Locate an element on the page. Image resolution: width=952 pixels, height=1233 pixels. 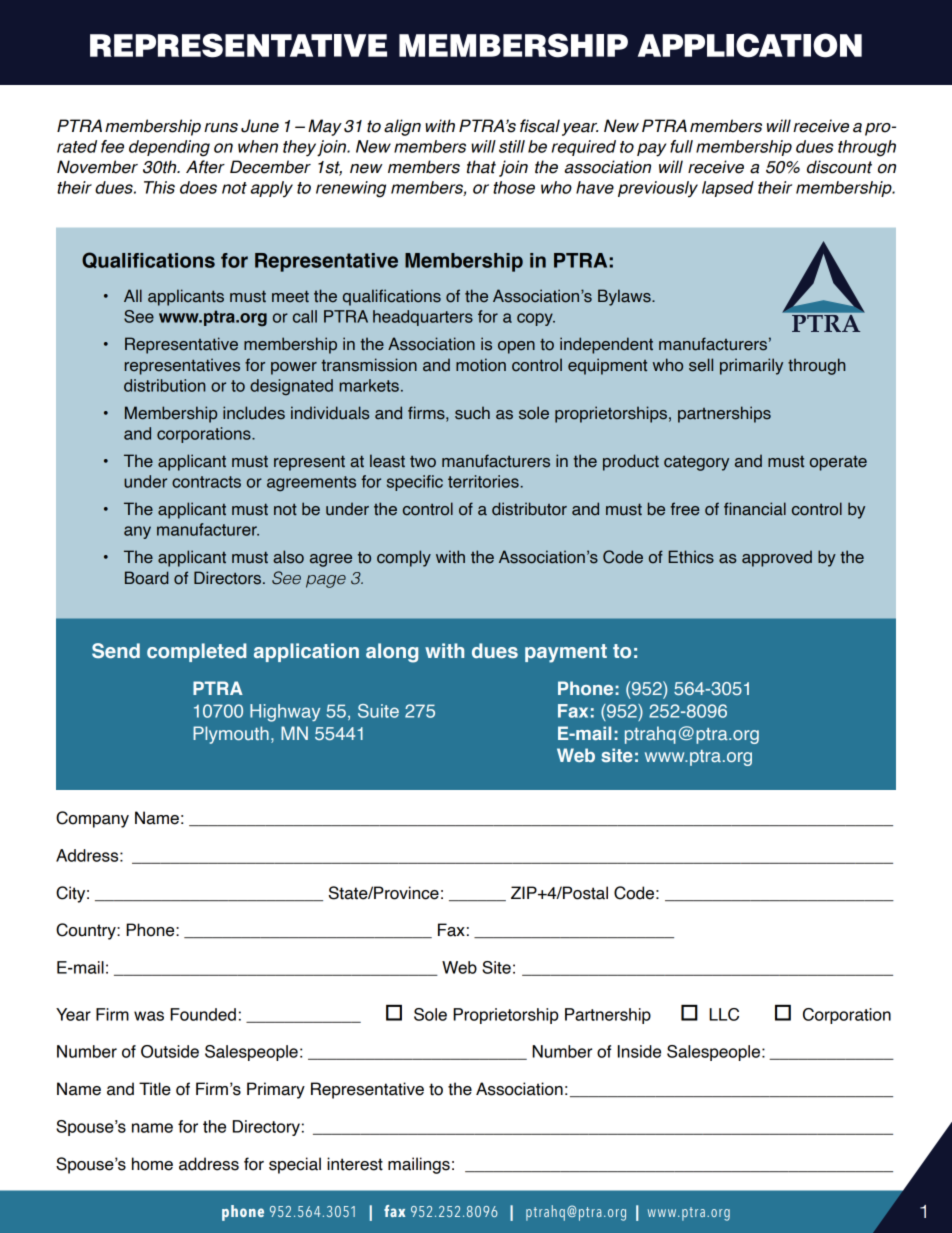
depending is located at coordinates (169, 148).
